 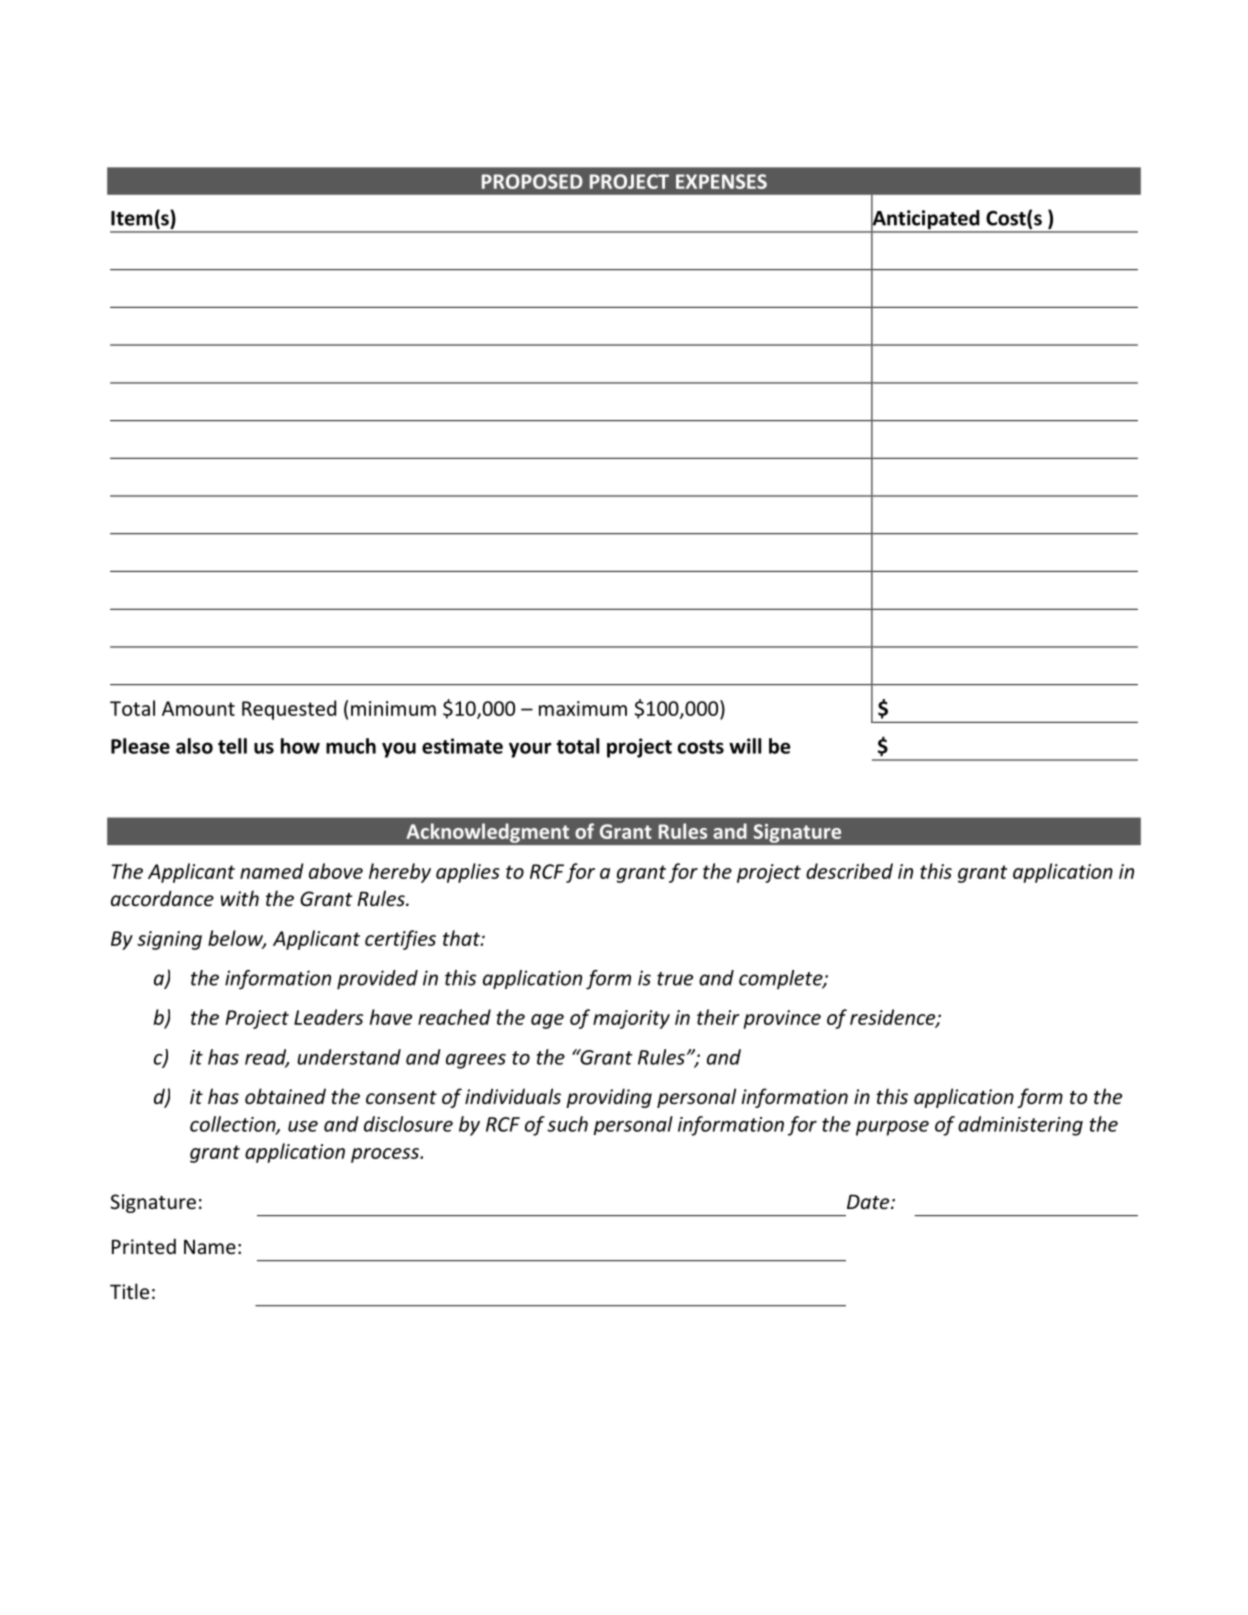 What do you see at coordinates (869, 1201) in the screenshot?
I see `Date` at bounding box center [869, 1201].
